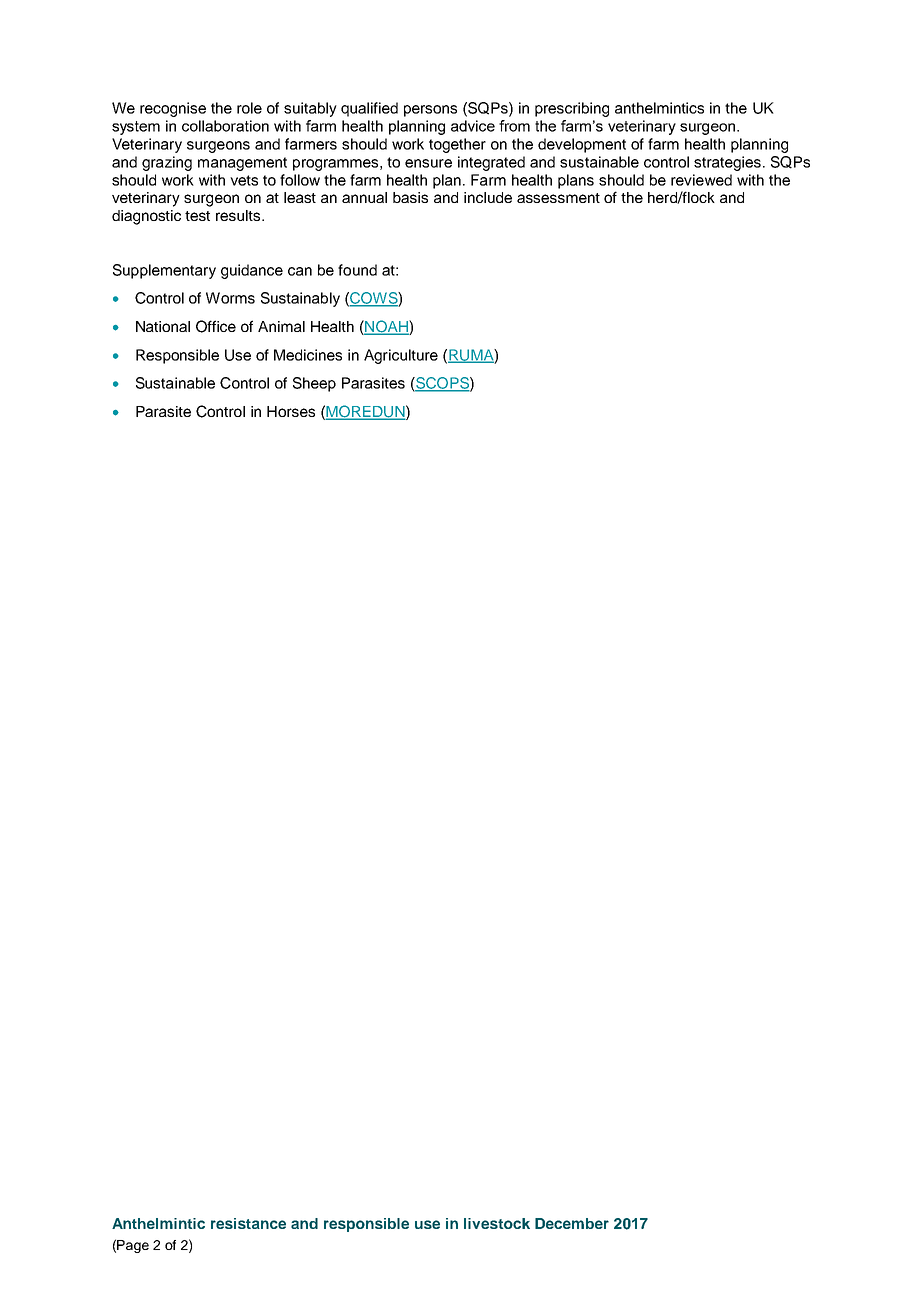 This page has width=924, height=1309. I want to click on Animal, so click(281, 326).
